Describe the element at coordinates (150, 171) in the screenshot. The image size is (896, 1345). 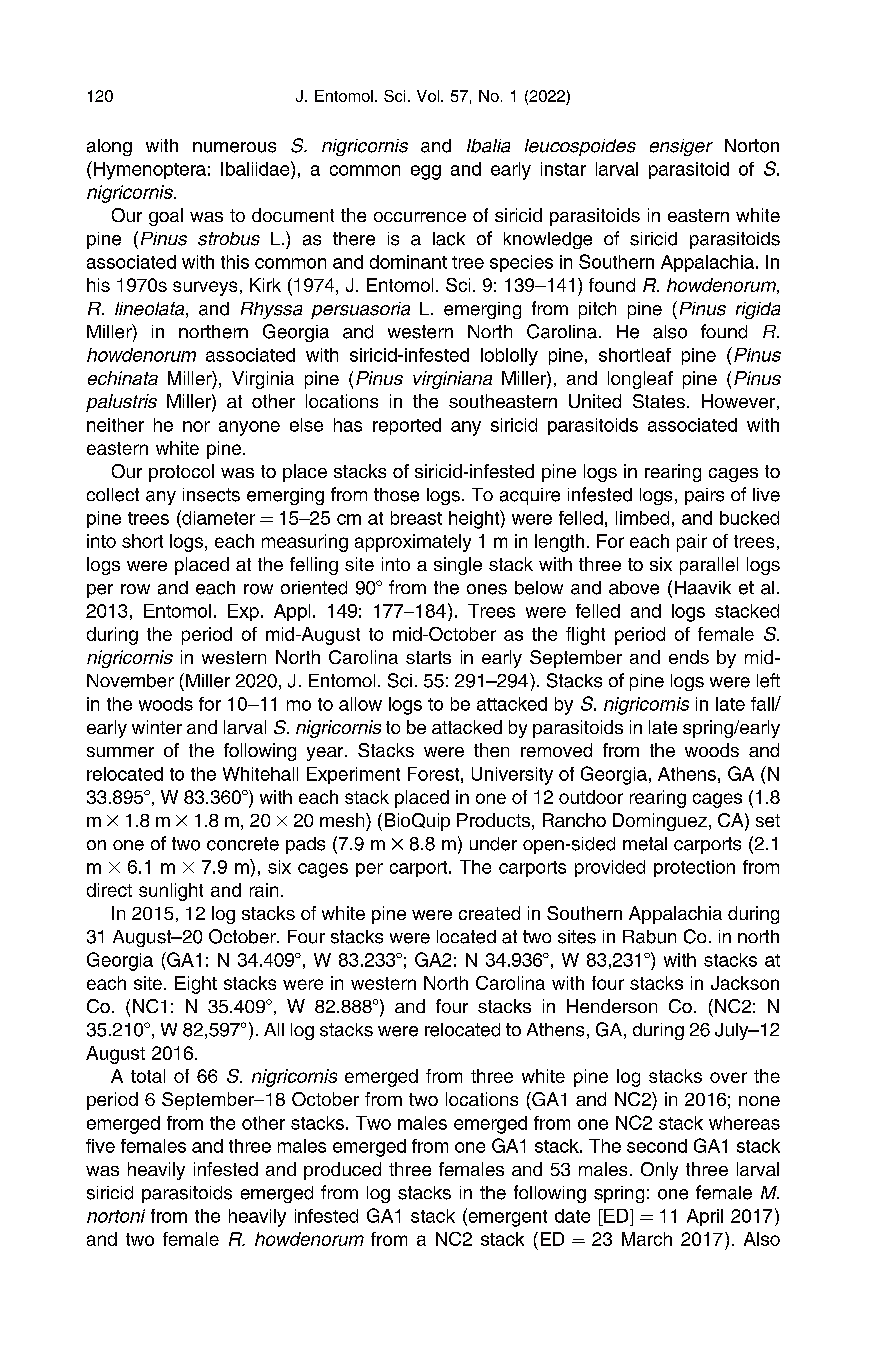
I see `Hymenoptera` at that location.
